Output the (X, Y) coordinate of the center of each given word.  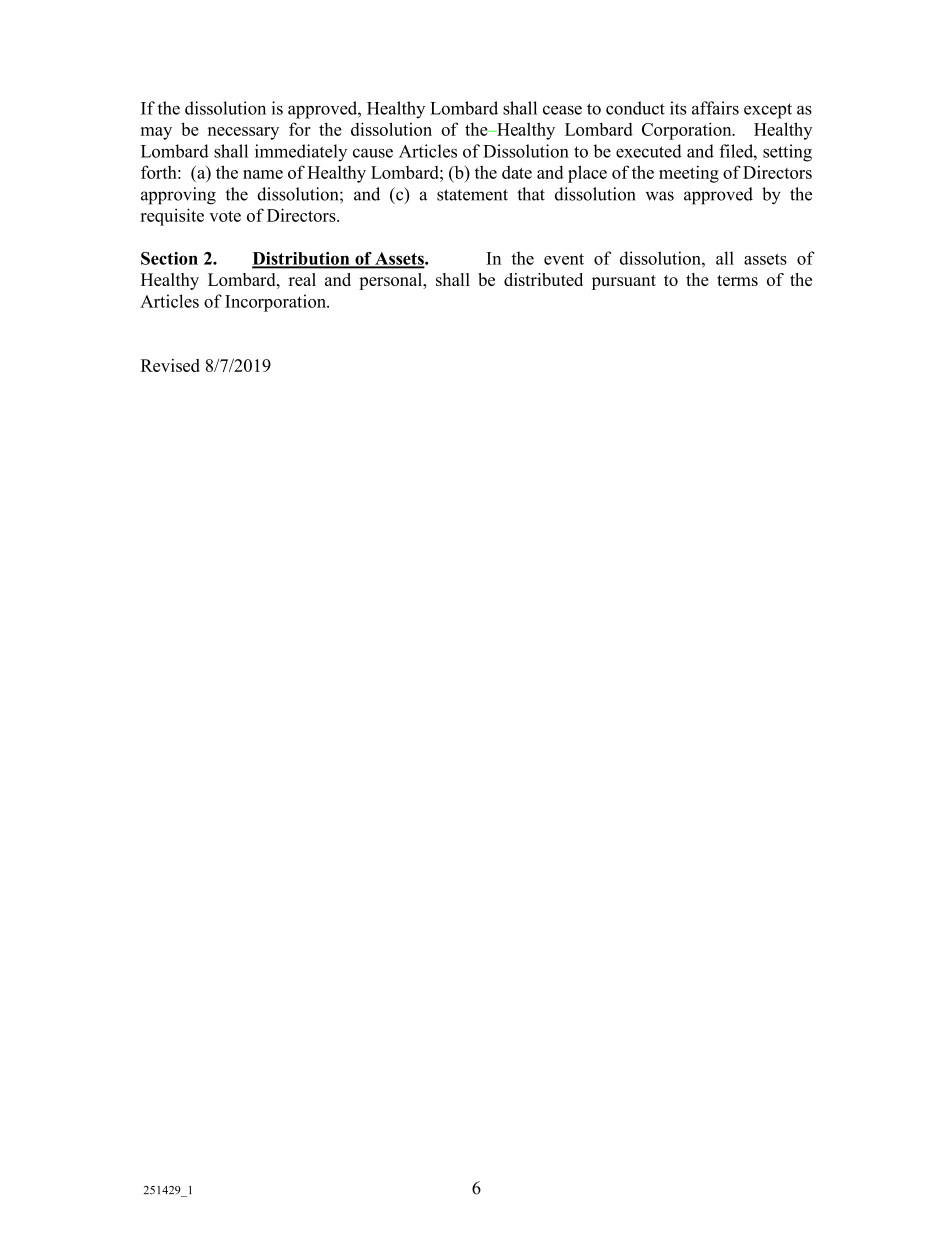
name (263, 174)
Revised (170, 365)
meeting (689, 174)
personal (391, 281)
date (517, 172)
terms (737, 280)
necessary (243, 133)
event (564, 259)
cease (562, 110)
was (660, 196)
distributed (543, 279)
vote (225, 216)
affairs (715, 108)
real (302, 279)
